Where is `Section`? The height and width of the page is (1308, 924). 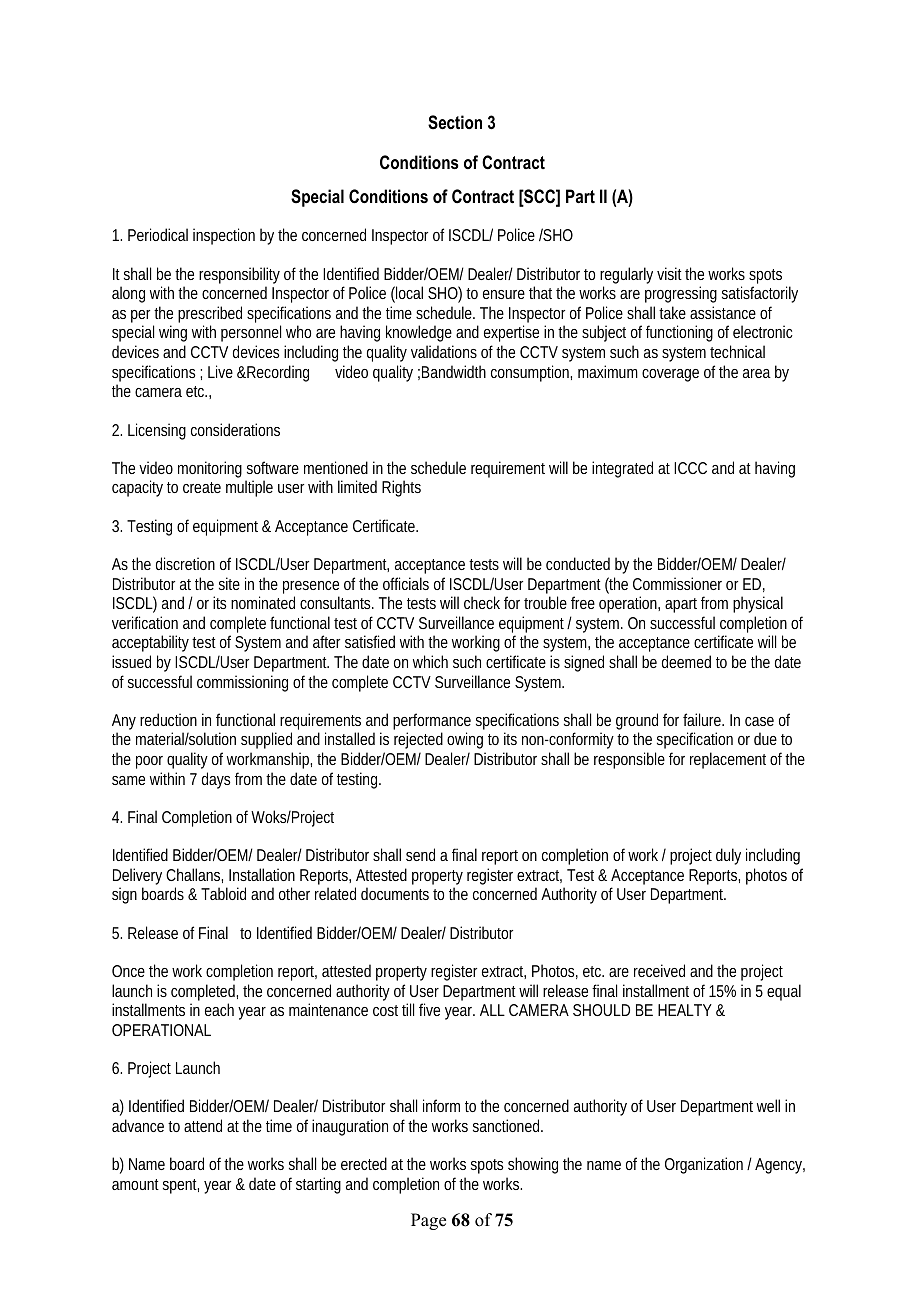
Section is located at coordinates (455, 122).
